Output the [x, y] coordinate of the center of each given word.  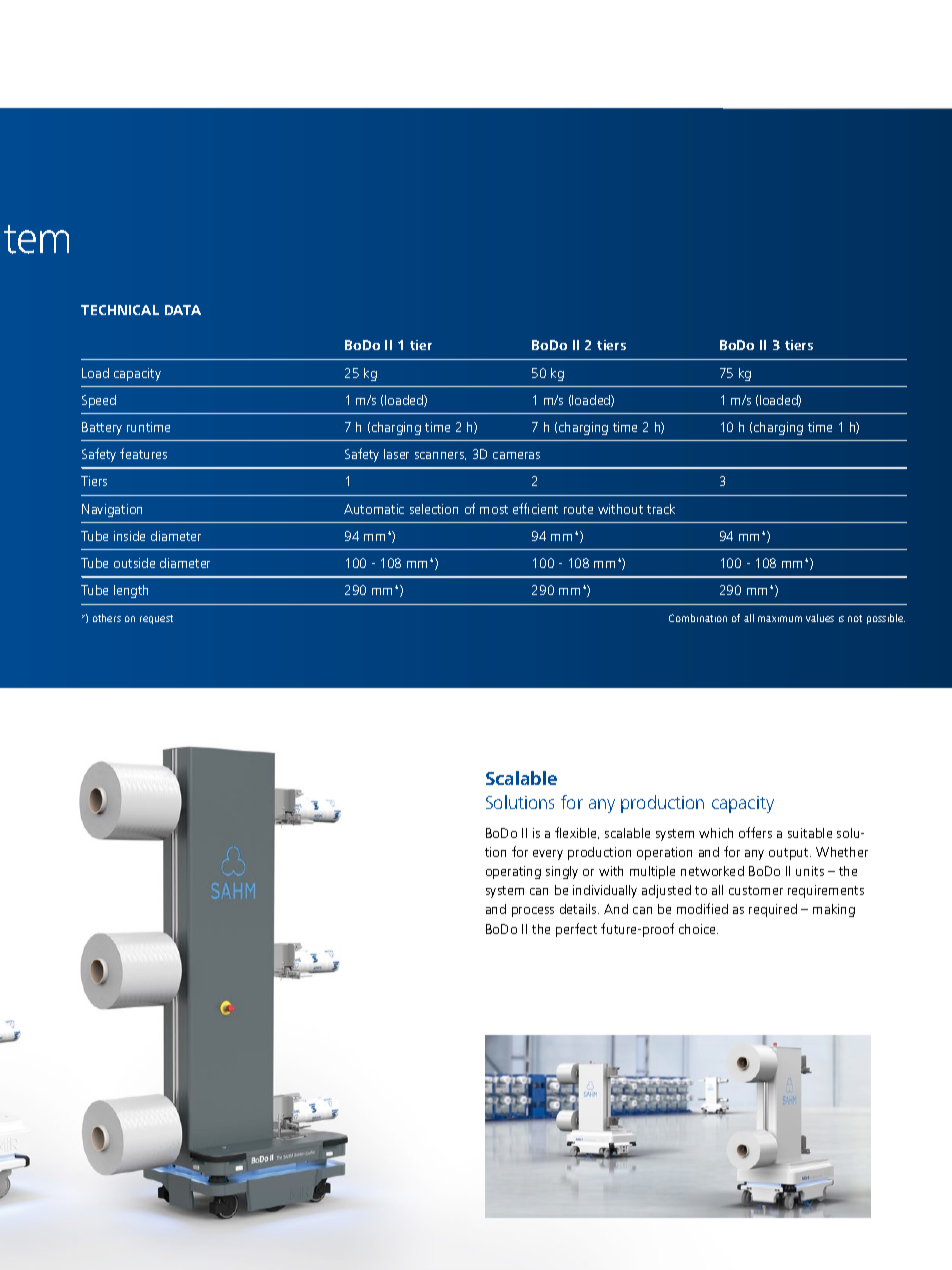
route [578, 509]
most [494, 509]
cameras [516, 455]
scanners [440, 456]
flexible [577, 833]
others [107, 618]
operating [513, 872]
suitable [810, 833]
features [143, 453]
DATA [183, 310]
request [156, 619]
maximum [780, 619]
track [661, 509]
